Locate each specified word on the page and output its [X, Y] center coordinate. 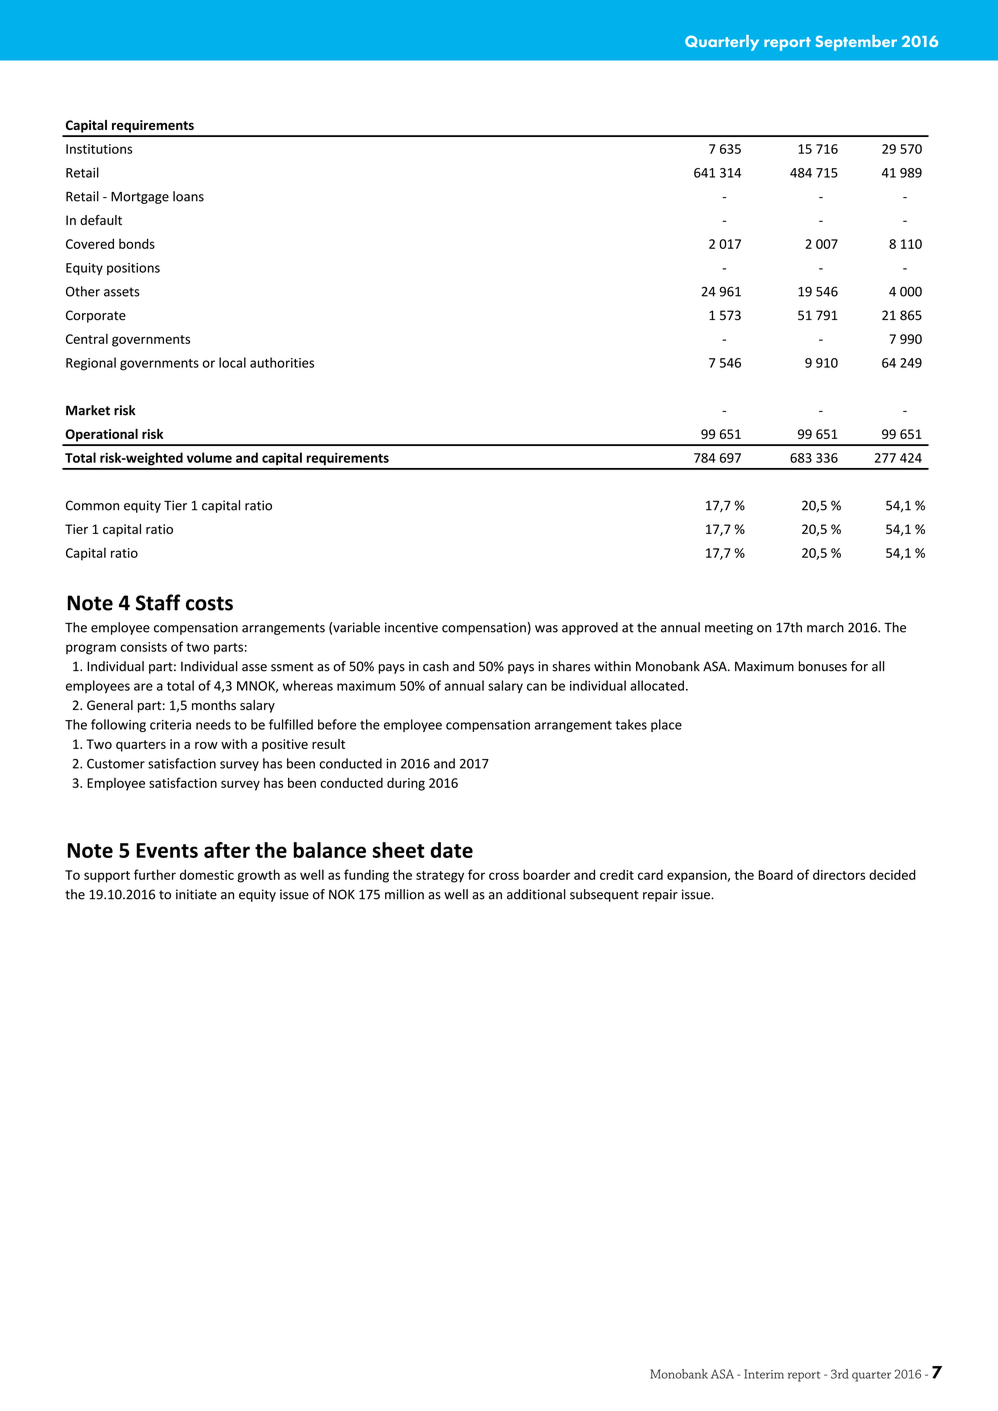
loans [188, 196]
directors [839, 874]
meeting [729, 628]
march [825, 627]
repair [660, 895]
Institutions [99, 149]
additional [536, 894]
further [155, 874]
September [856, 43]
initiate [196, 894]
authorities [282, 362]
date [451, 850]
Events [167, 850]
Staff [158, 602]
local [232, 362]
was [546, 629]
